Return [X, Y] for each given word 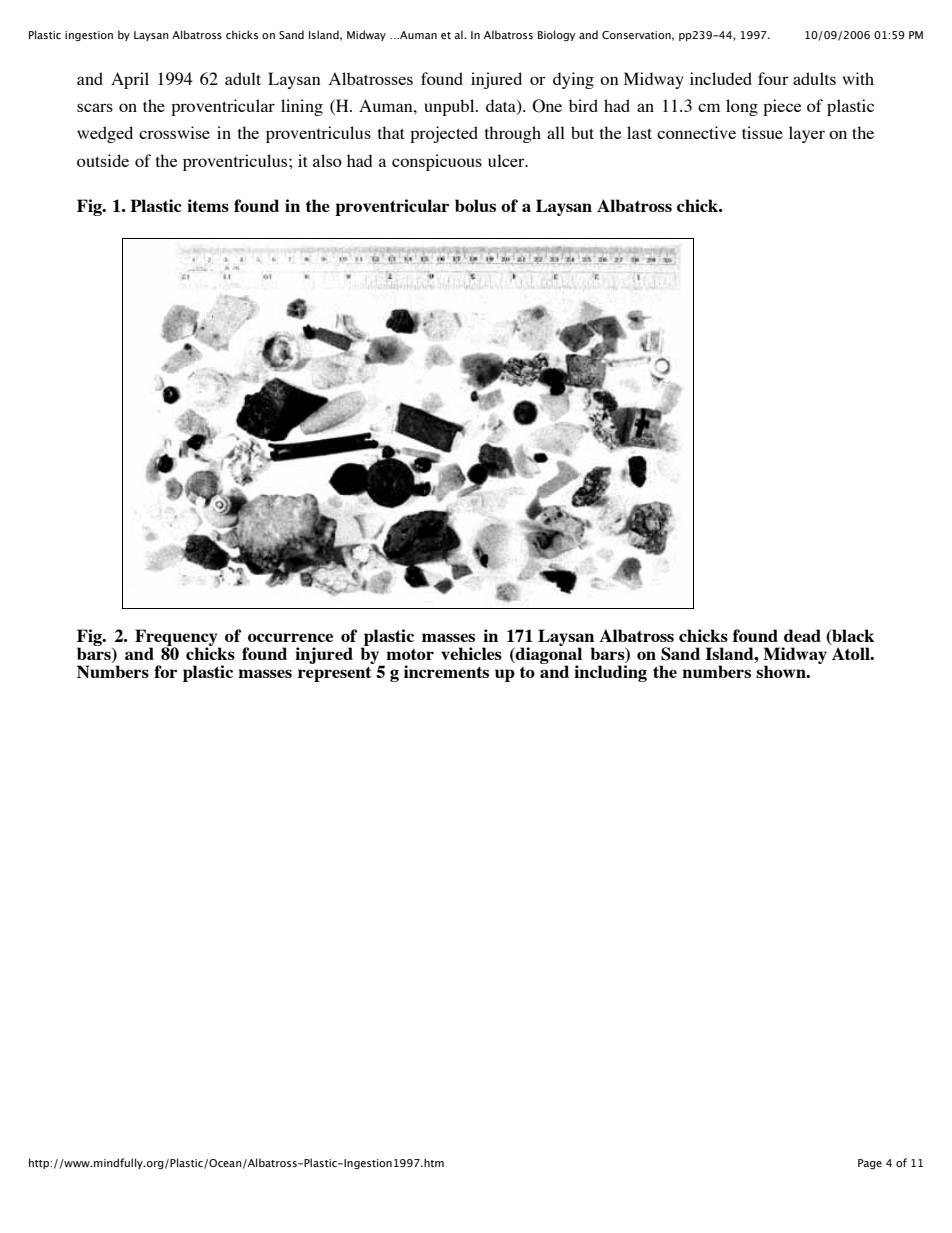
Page [870, 1164]
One [547, 106]
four [773, 78]
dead [802, 635]
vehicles [471, 653]
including [610, 673]
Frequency [177, 638]
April [130, 80]
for [165, 671]
